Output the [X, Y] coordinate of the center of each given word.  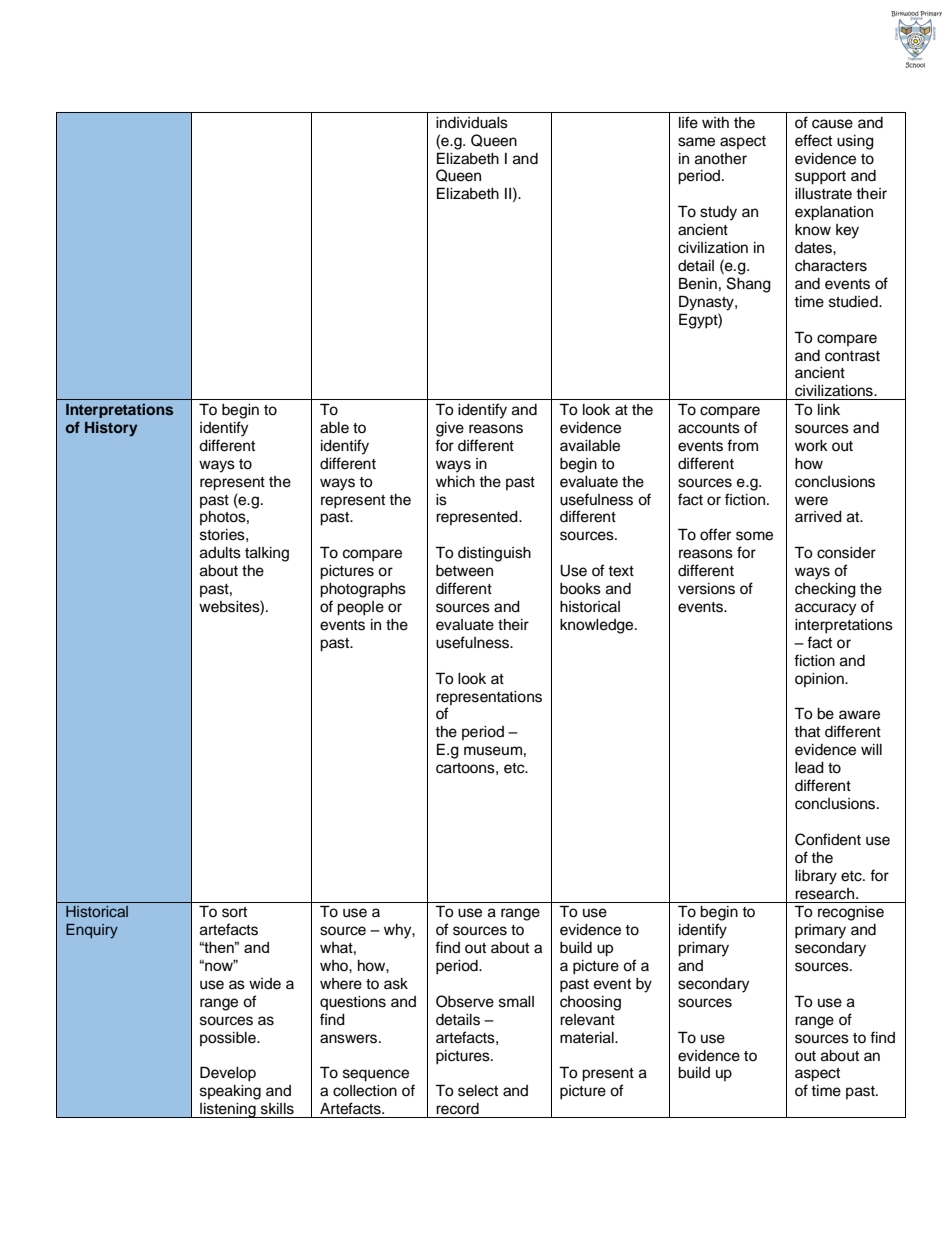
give [450, 429]
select [478, 1091]
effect [813, 140]
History [111, 429]
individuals [472, 123]
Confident [828, 839]
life [688, 122]
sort [234, 912]
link [829, 409]
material [588, 1038]
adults [220, 553]
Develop [228, 1074]
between [464, 571]
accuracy [825, 609]
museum [493, 751]
